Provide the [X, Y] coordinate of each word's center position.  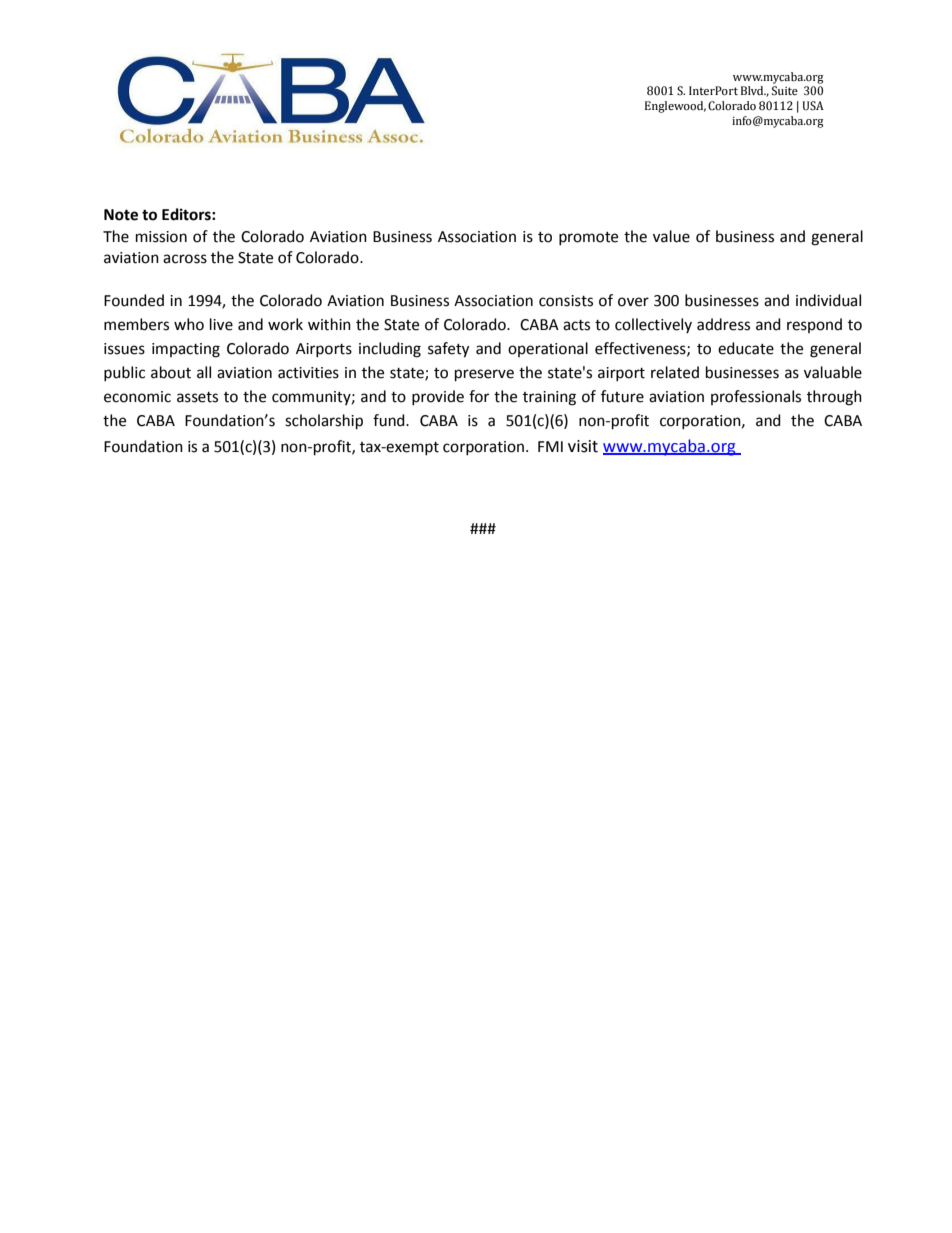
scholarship [324, 422]
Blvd [753, 90]
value [671, 236]
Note [121, 215]
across [185, 259]
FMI [550, 446]
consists [566, 301]
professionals [756, 397]
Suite [785, 91]
